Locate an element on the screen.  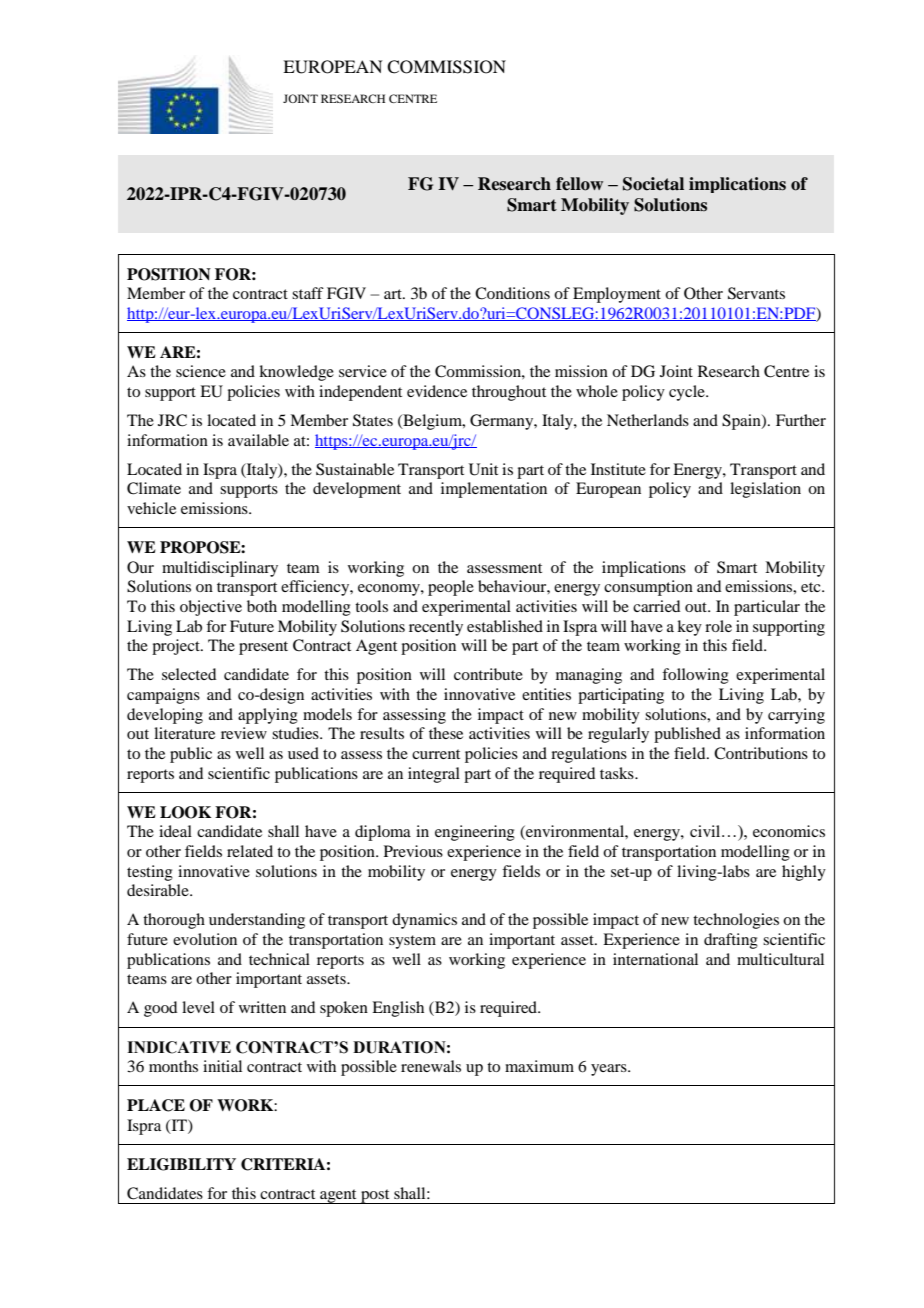
system is located at coordinates (412, 942).
